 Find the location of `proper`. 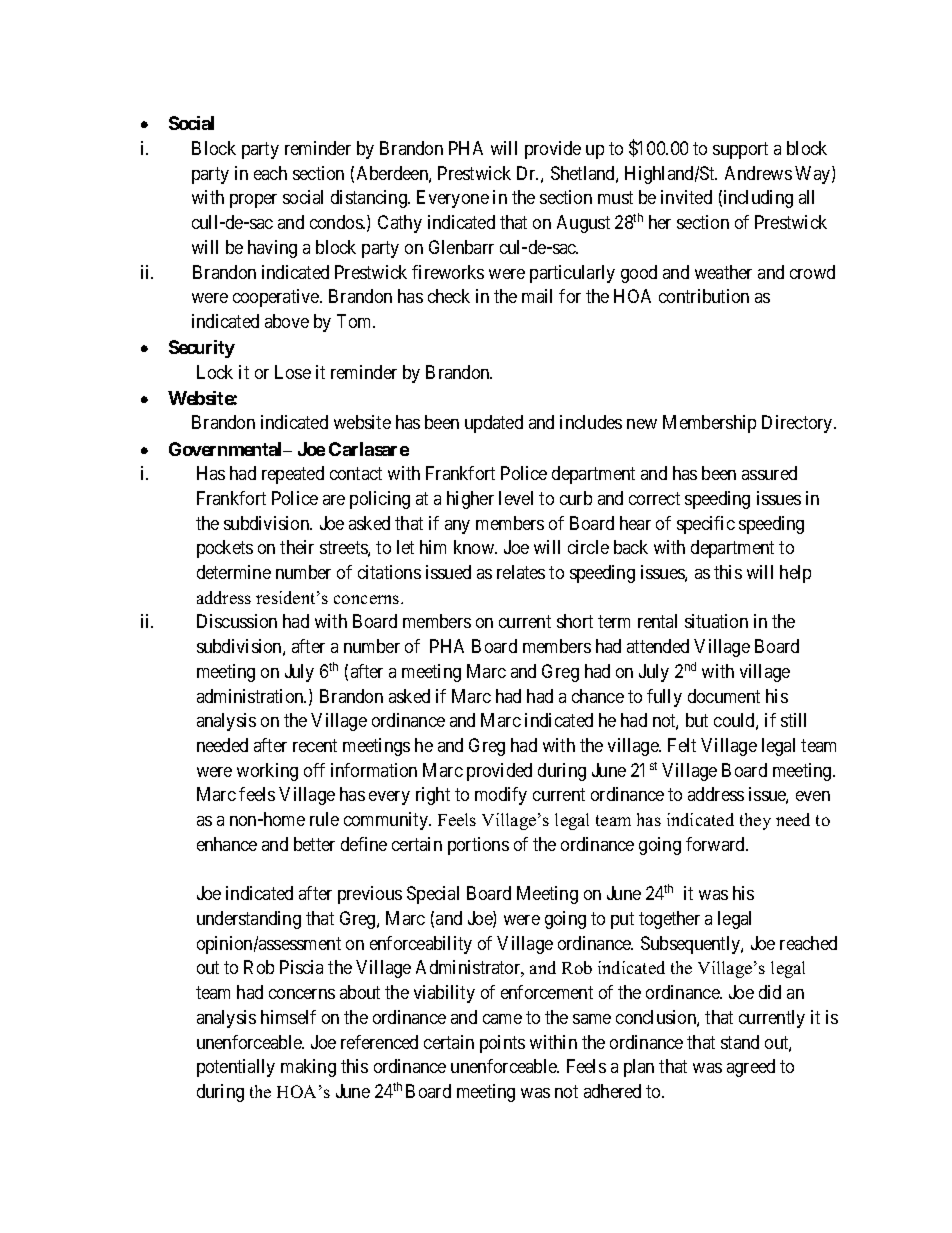

proper is located at coordinates (253, 201).
